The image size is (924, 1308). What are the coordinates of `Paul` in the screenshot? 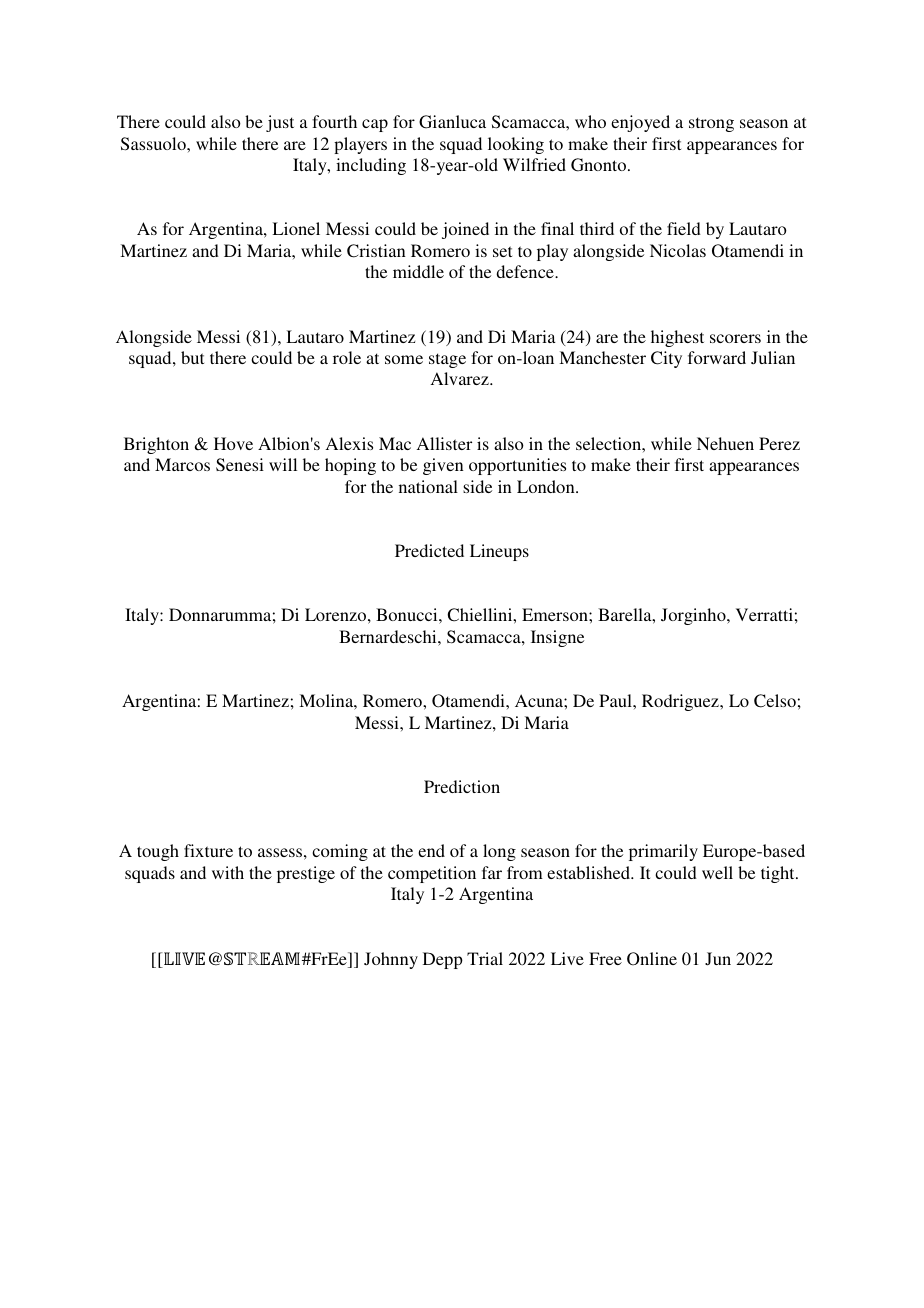 It's located at (616, 700).
